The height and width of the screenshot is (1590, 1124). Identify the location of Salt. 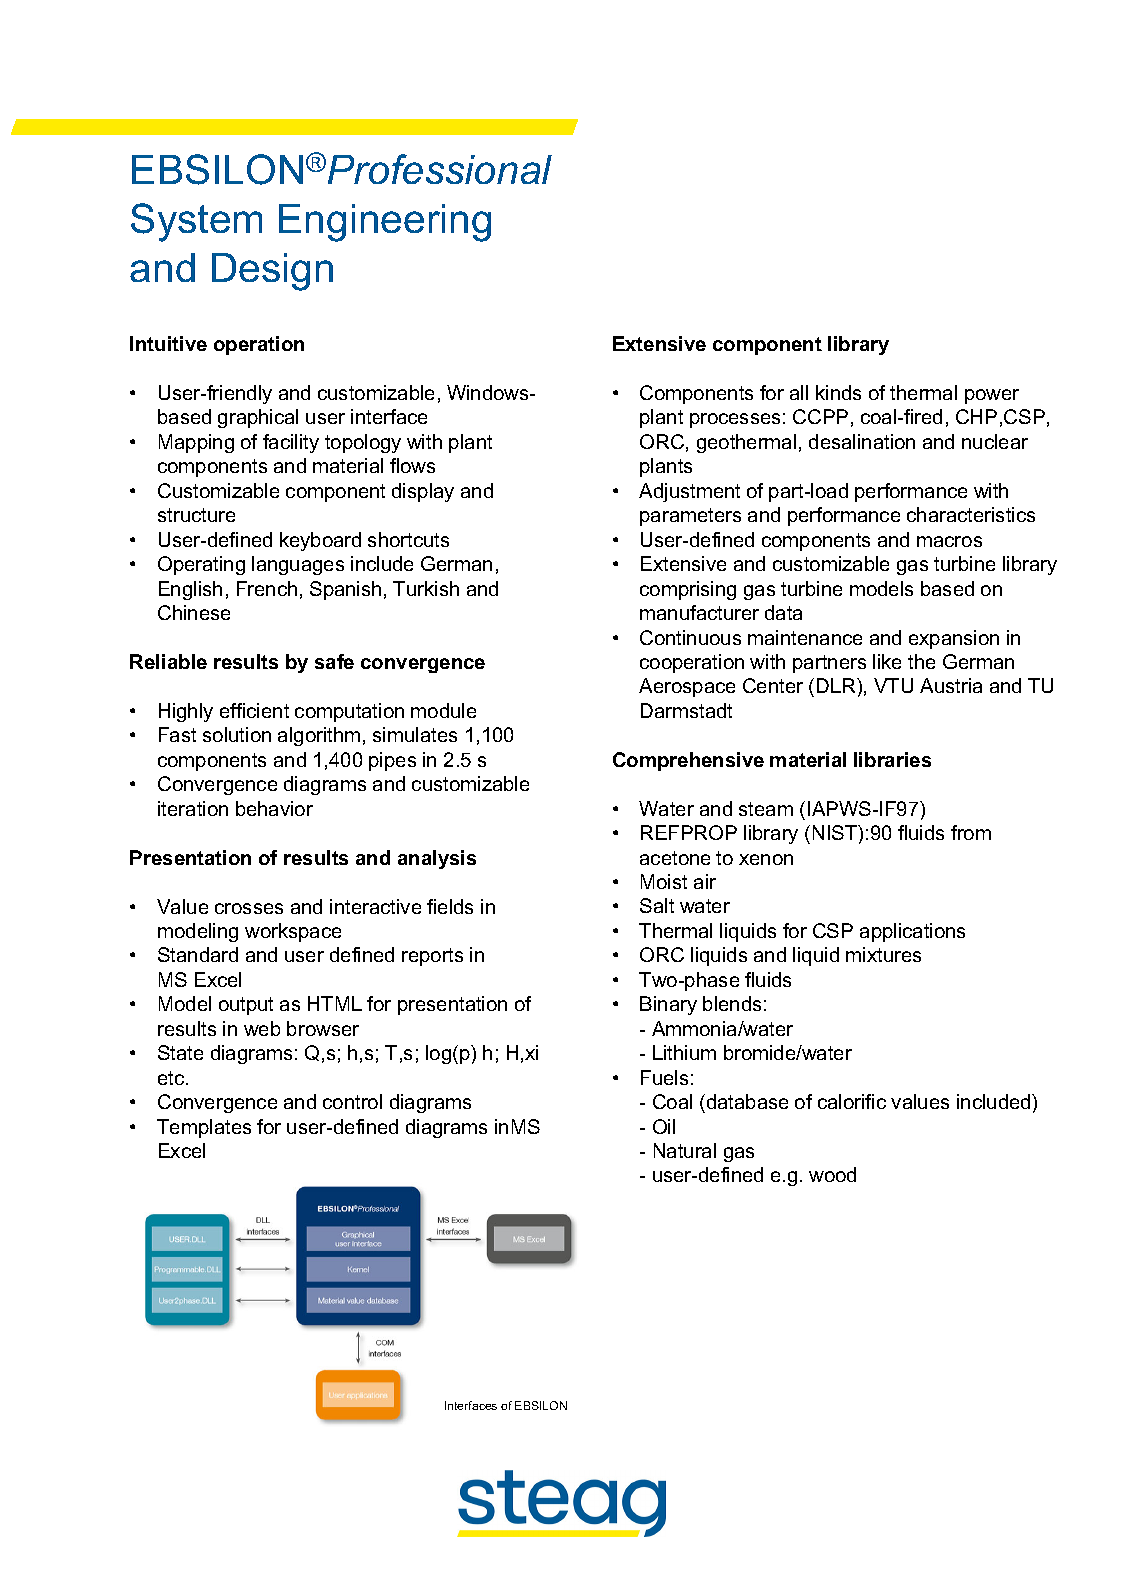
(657, 905).
